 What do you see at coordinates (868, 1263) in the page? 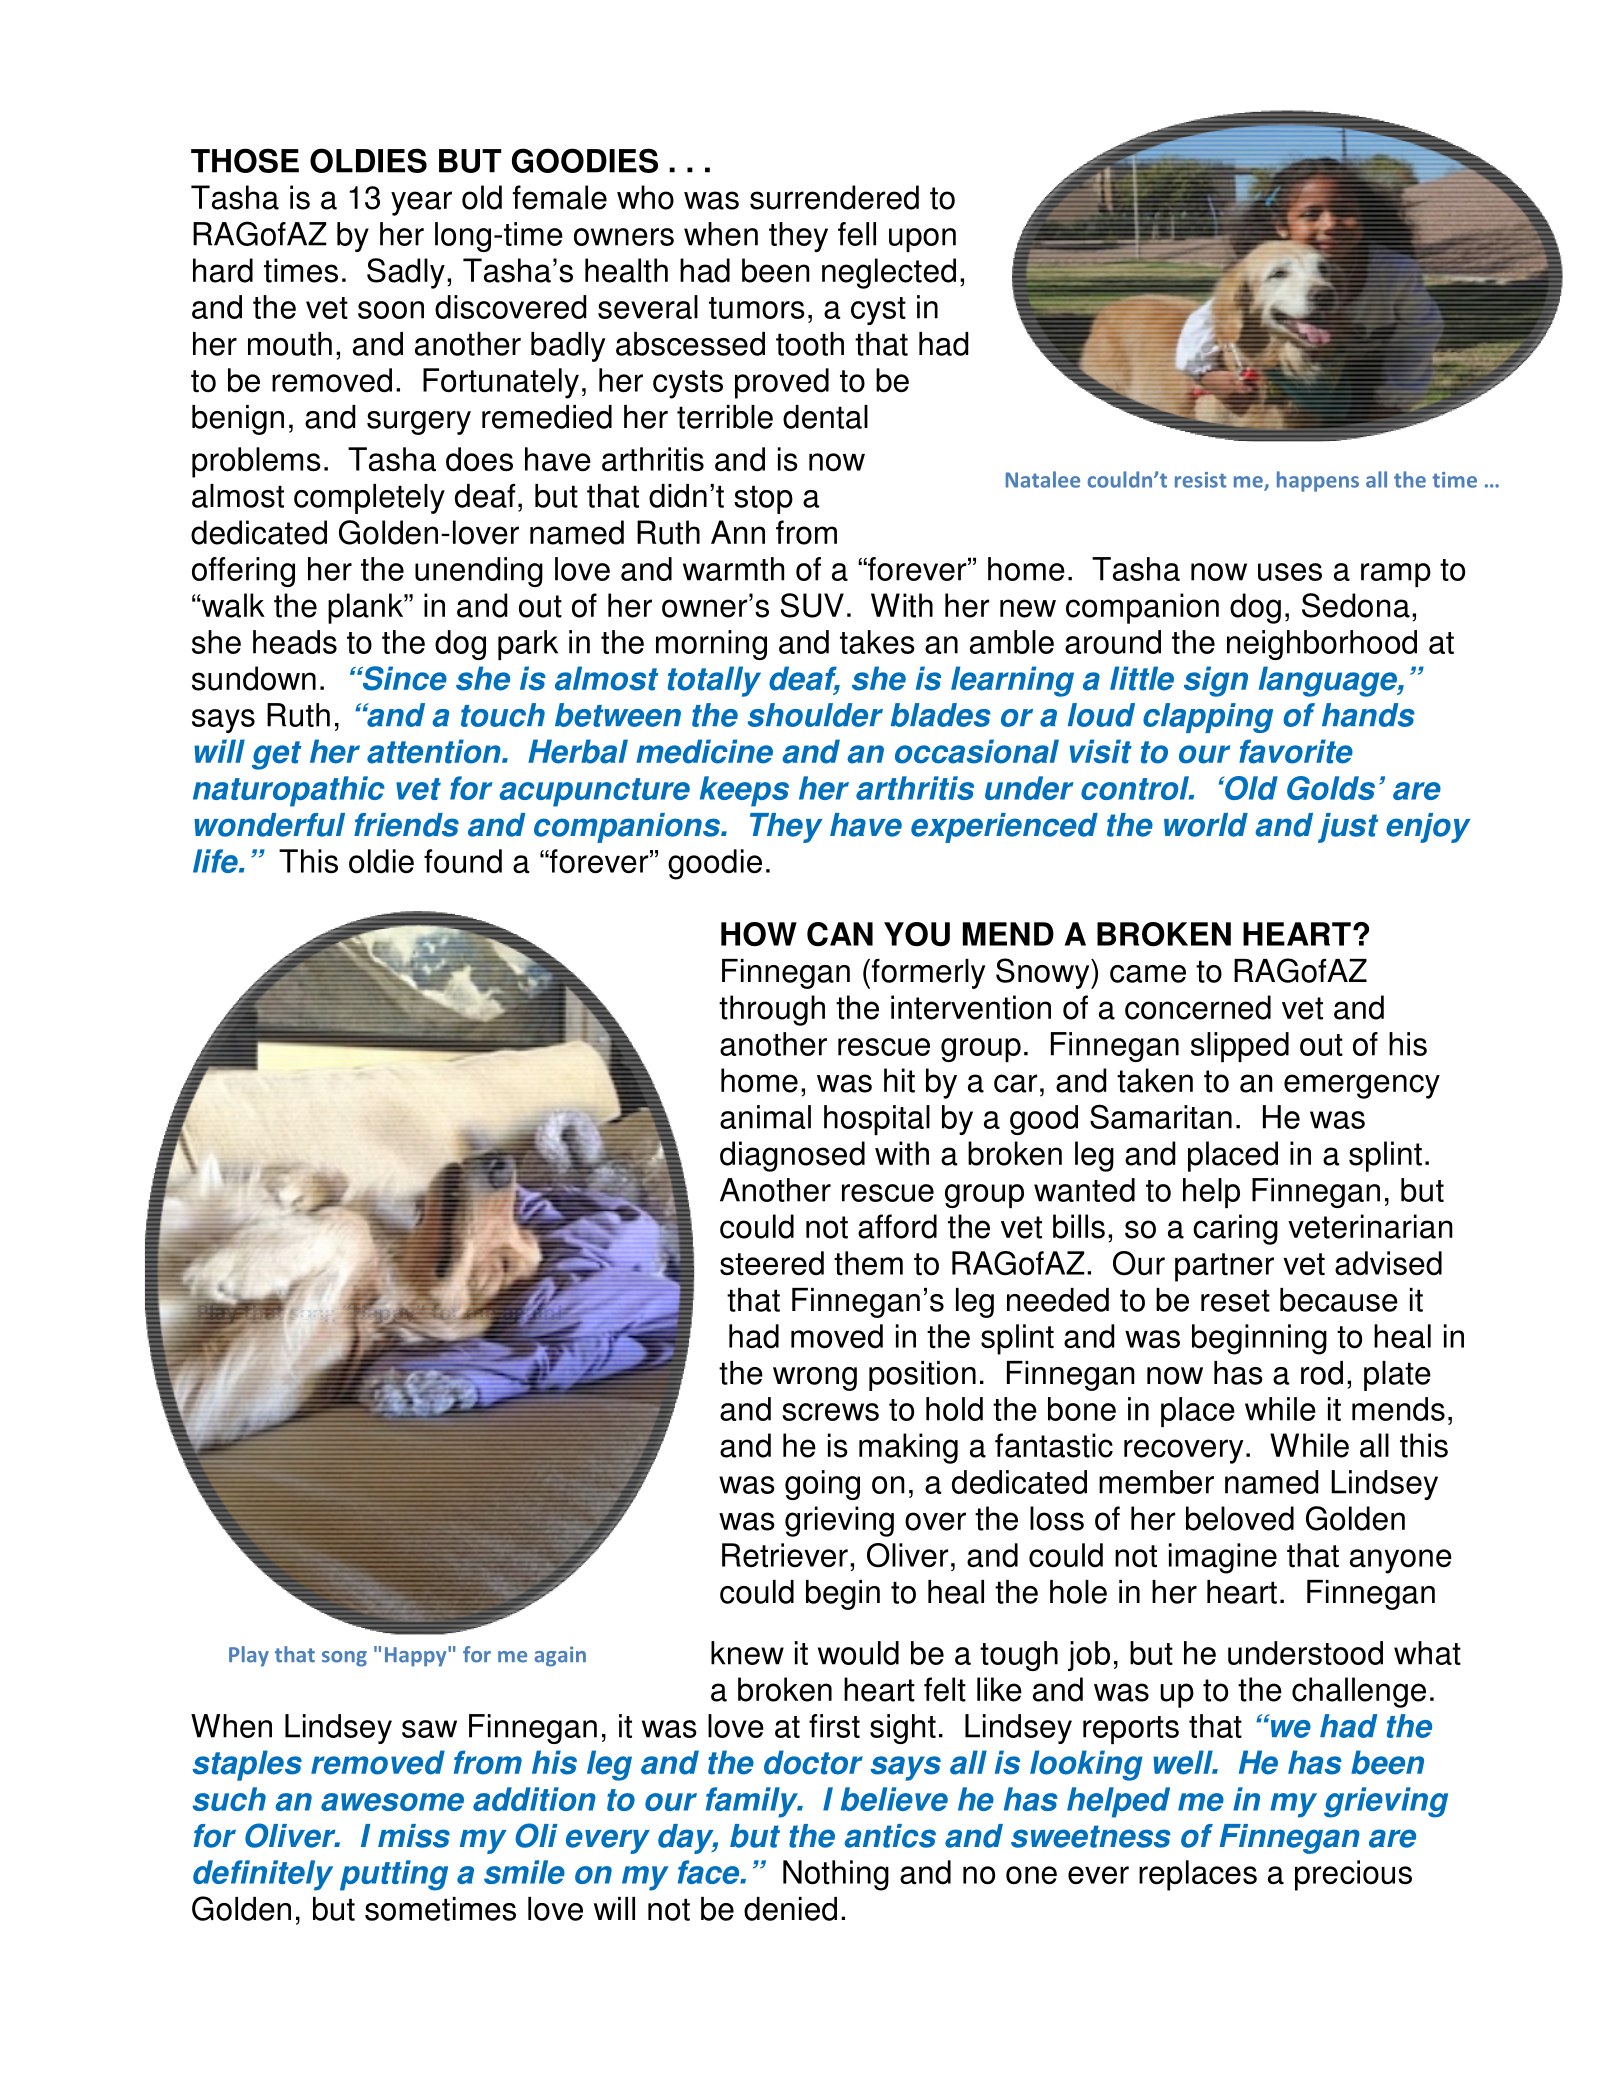
I see `them` at bounding box center [868, 1263].
